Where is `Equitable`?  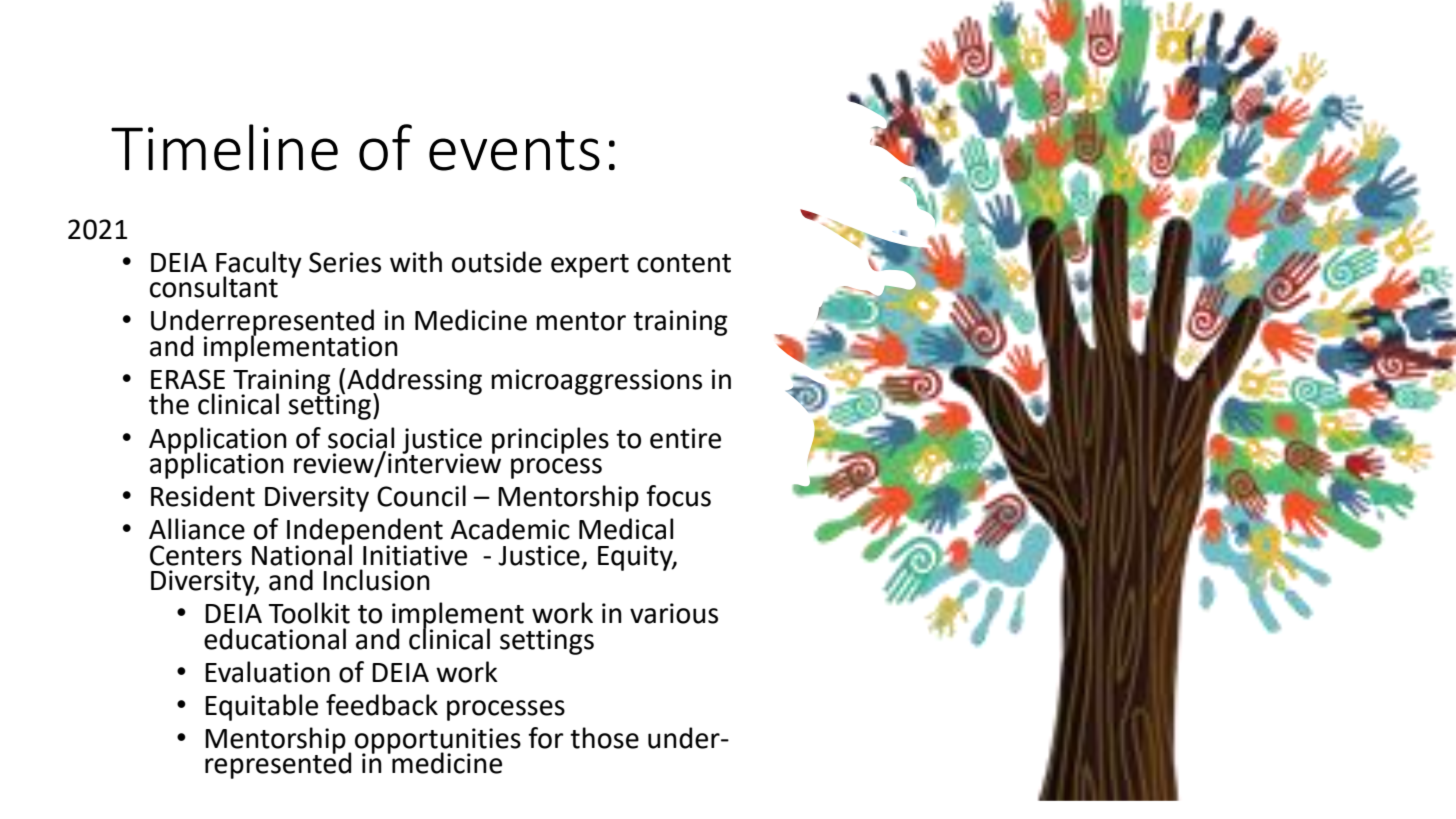
Equitable is located at coordinates (261, 707).
